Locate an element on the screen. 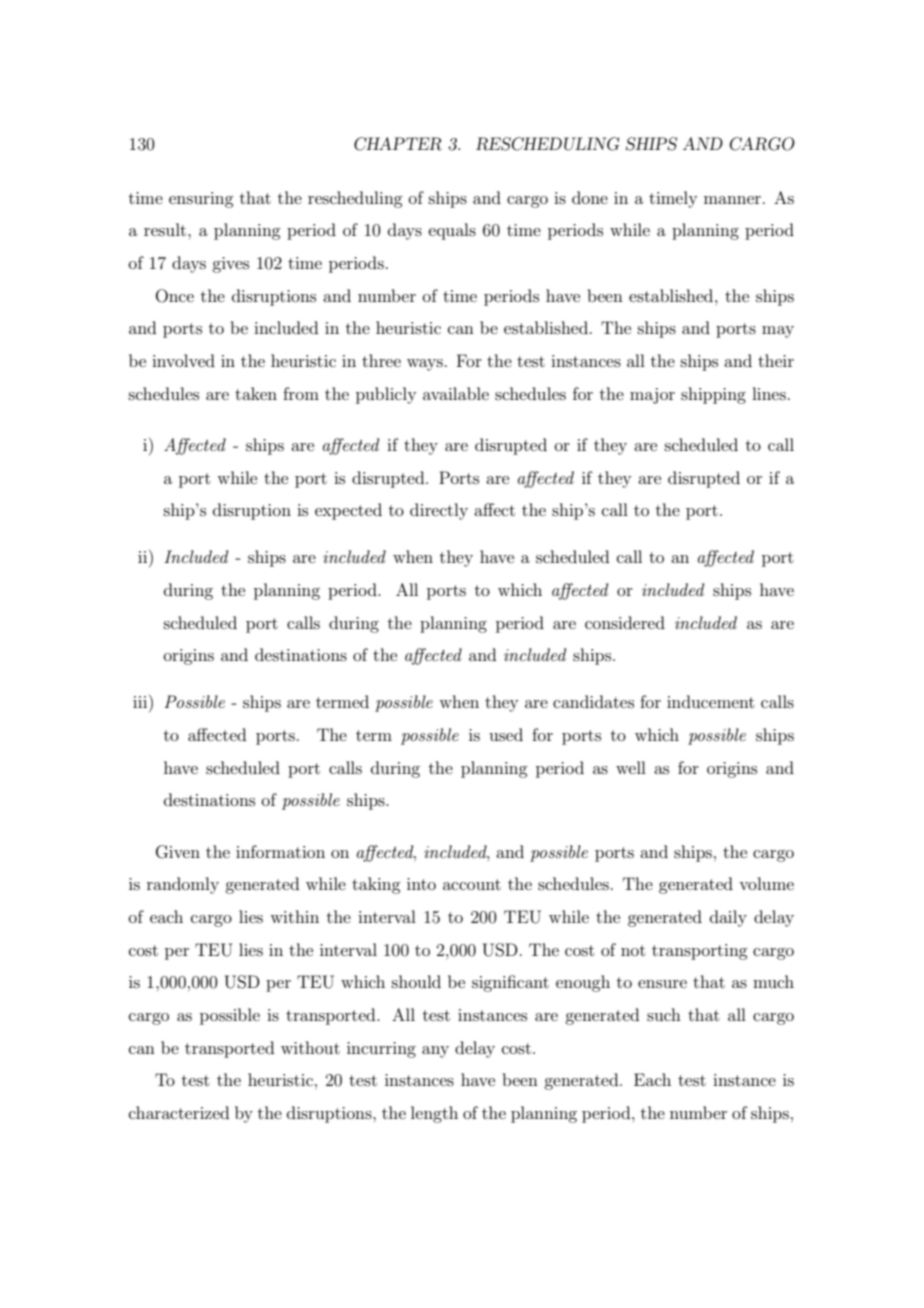  used is located at coordinates (506, 734).
